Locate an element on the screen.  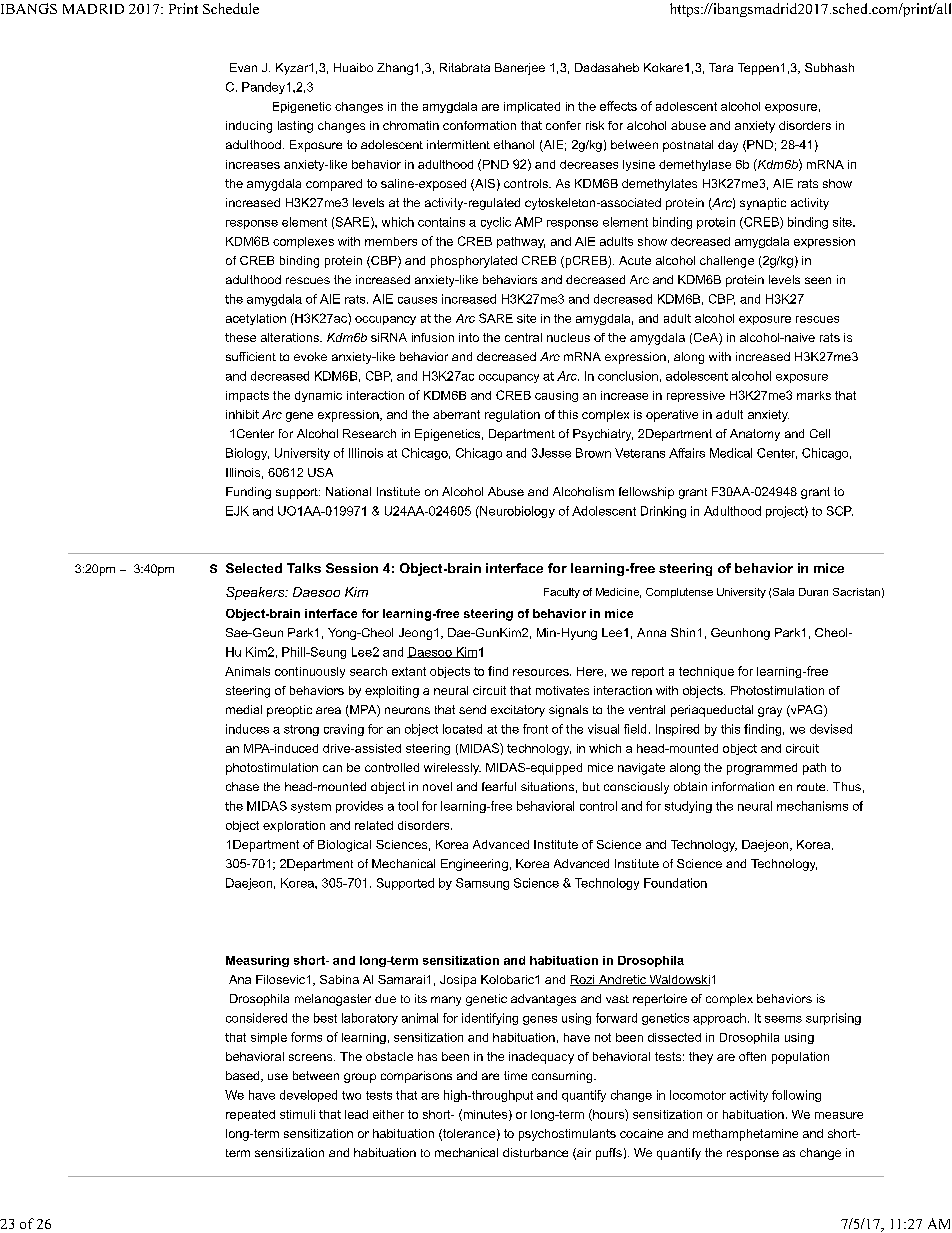
Faculty is located at coordinates (562, 593).
